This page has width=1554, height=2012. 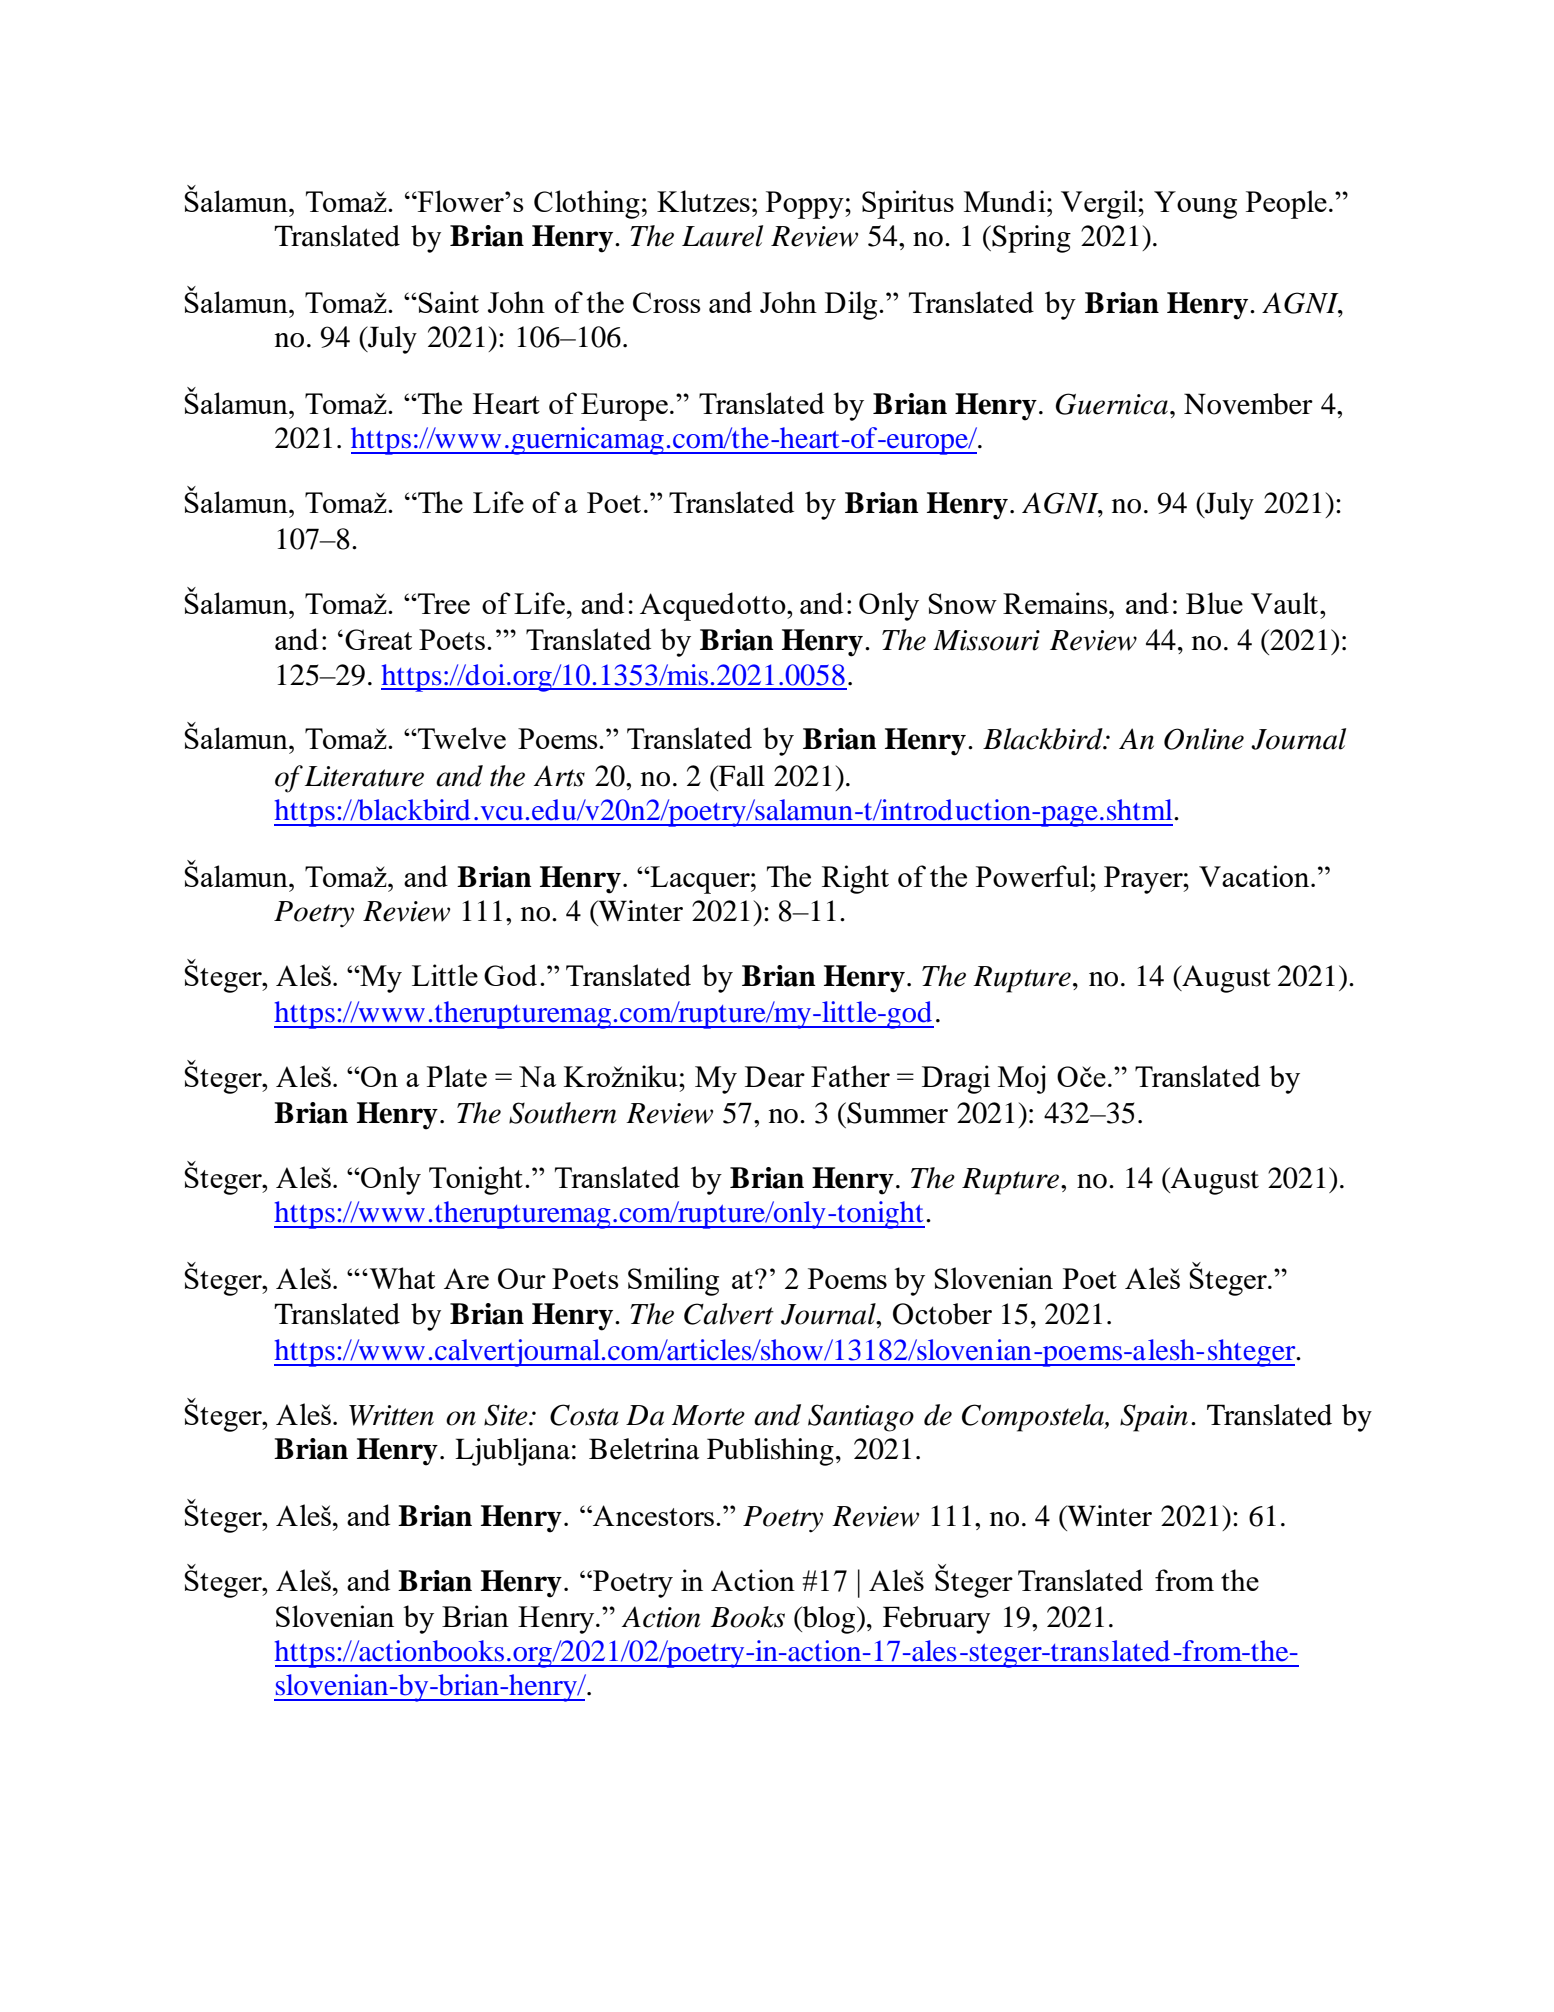 What do you see at coordinates (962, 603) in the page?
I see `Snow` at bounding box center [962, 603].
